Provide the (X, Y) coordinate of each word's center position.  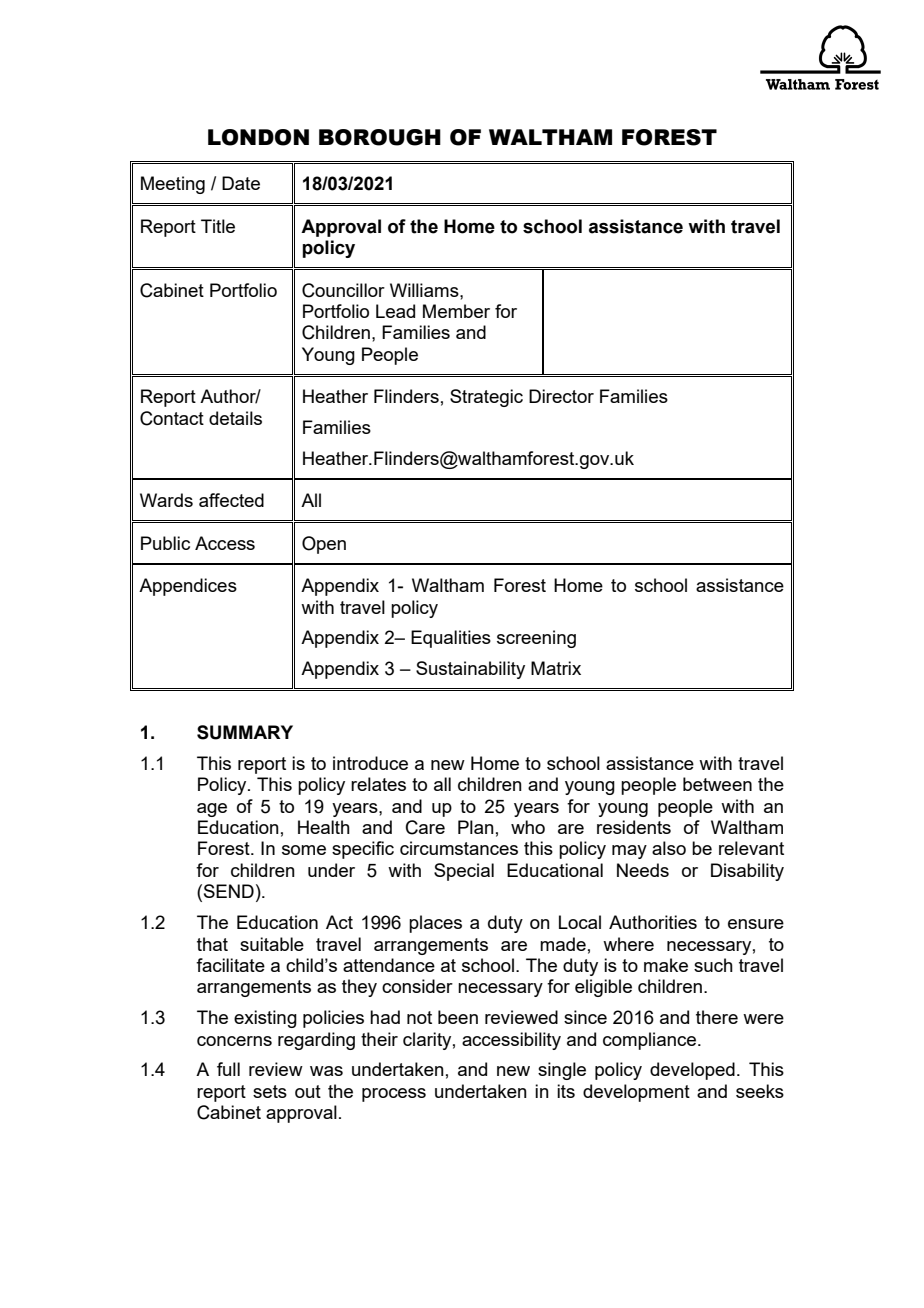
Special (464, 872)
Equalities (451, 639)
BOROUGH (380, 137)
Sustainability (470, 670)
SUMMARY (245, 732)
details (235, 418)
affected (231, 500)
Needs (643, 870)
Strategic (486, 398)
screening (536, 639)
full (228, 1069)
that (212, 944)
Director (561, 396)
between (717, 784)
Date (241, 183)
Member (456, 311)
